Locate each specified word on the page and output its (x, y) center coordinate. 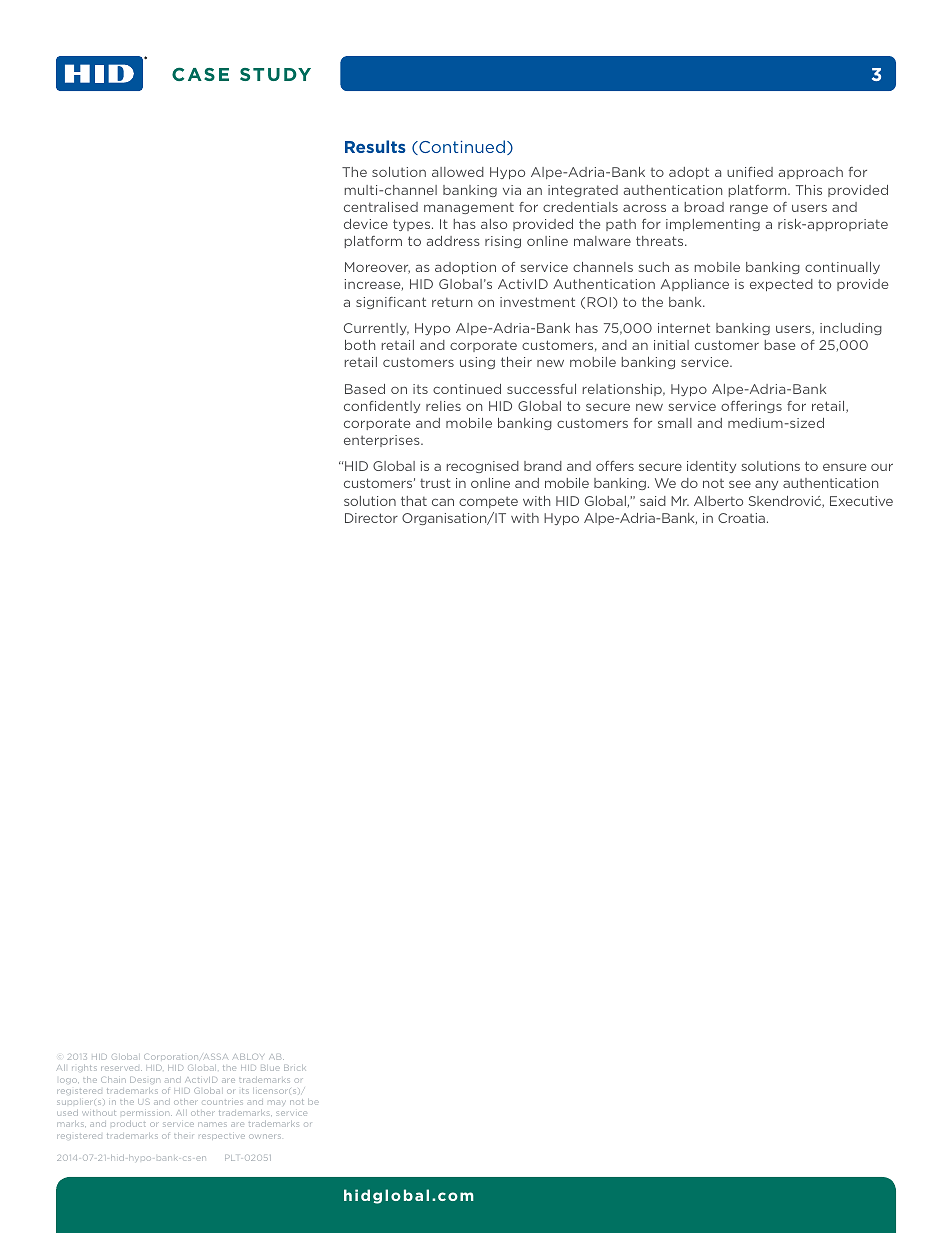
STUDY (275, 74)
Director (371, 518)
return (452, 302)
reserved (121, 1068)
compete (488, 502)
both (360, 345)
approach (811, 173)
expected (781, 285)
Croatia (741, 518)
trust (435, 483)
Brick (294, 1068)
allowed (458, 172)
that (414, 501)
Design (145, 1080)
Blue (270, 1068)
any (766, 485)
